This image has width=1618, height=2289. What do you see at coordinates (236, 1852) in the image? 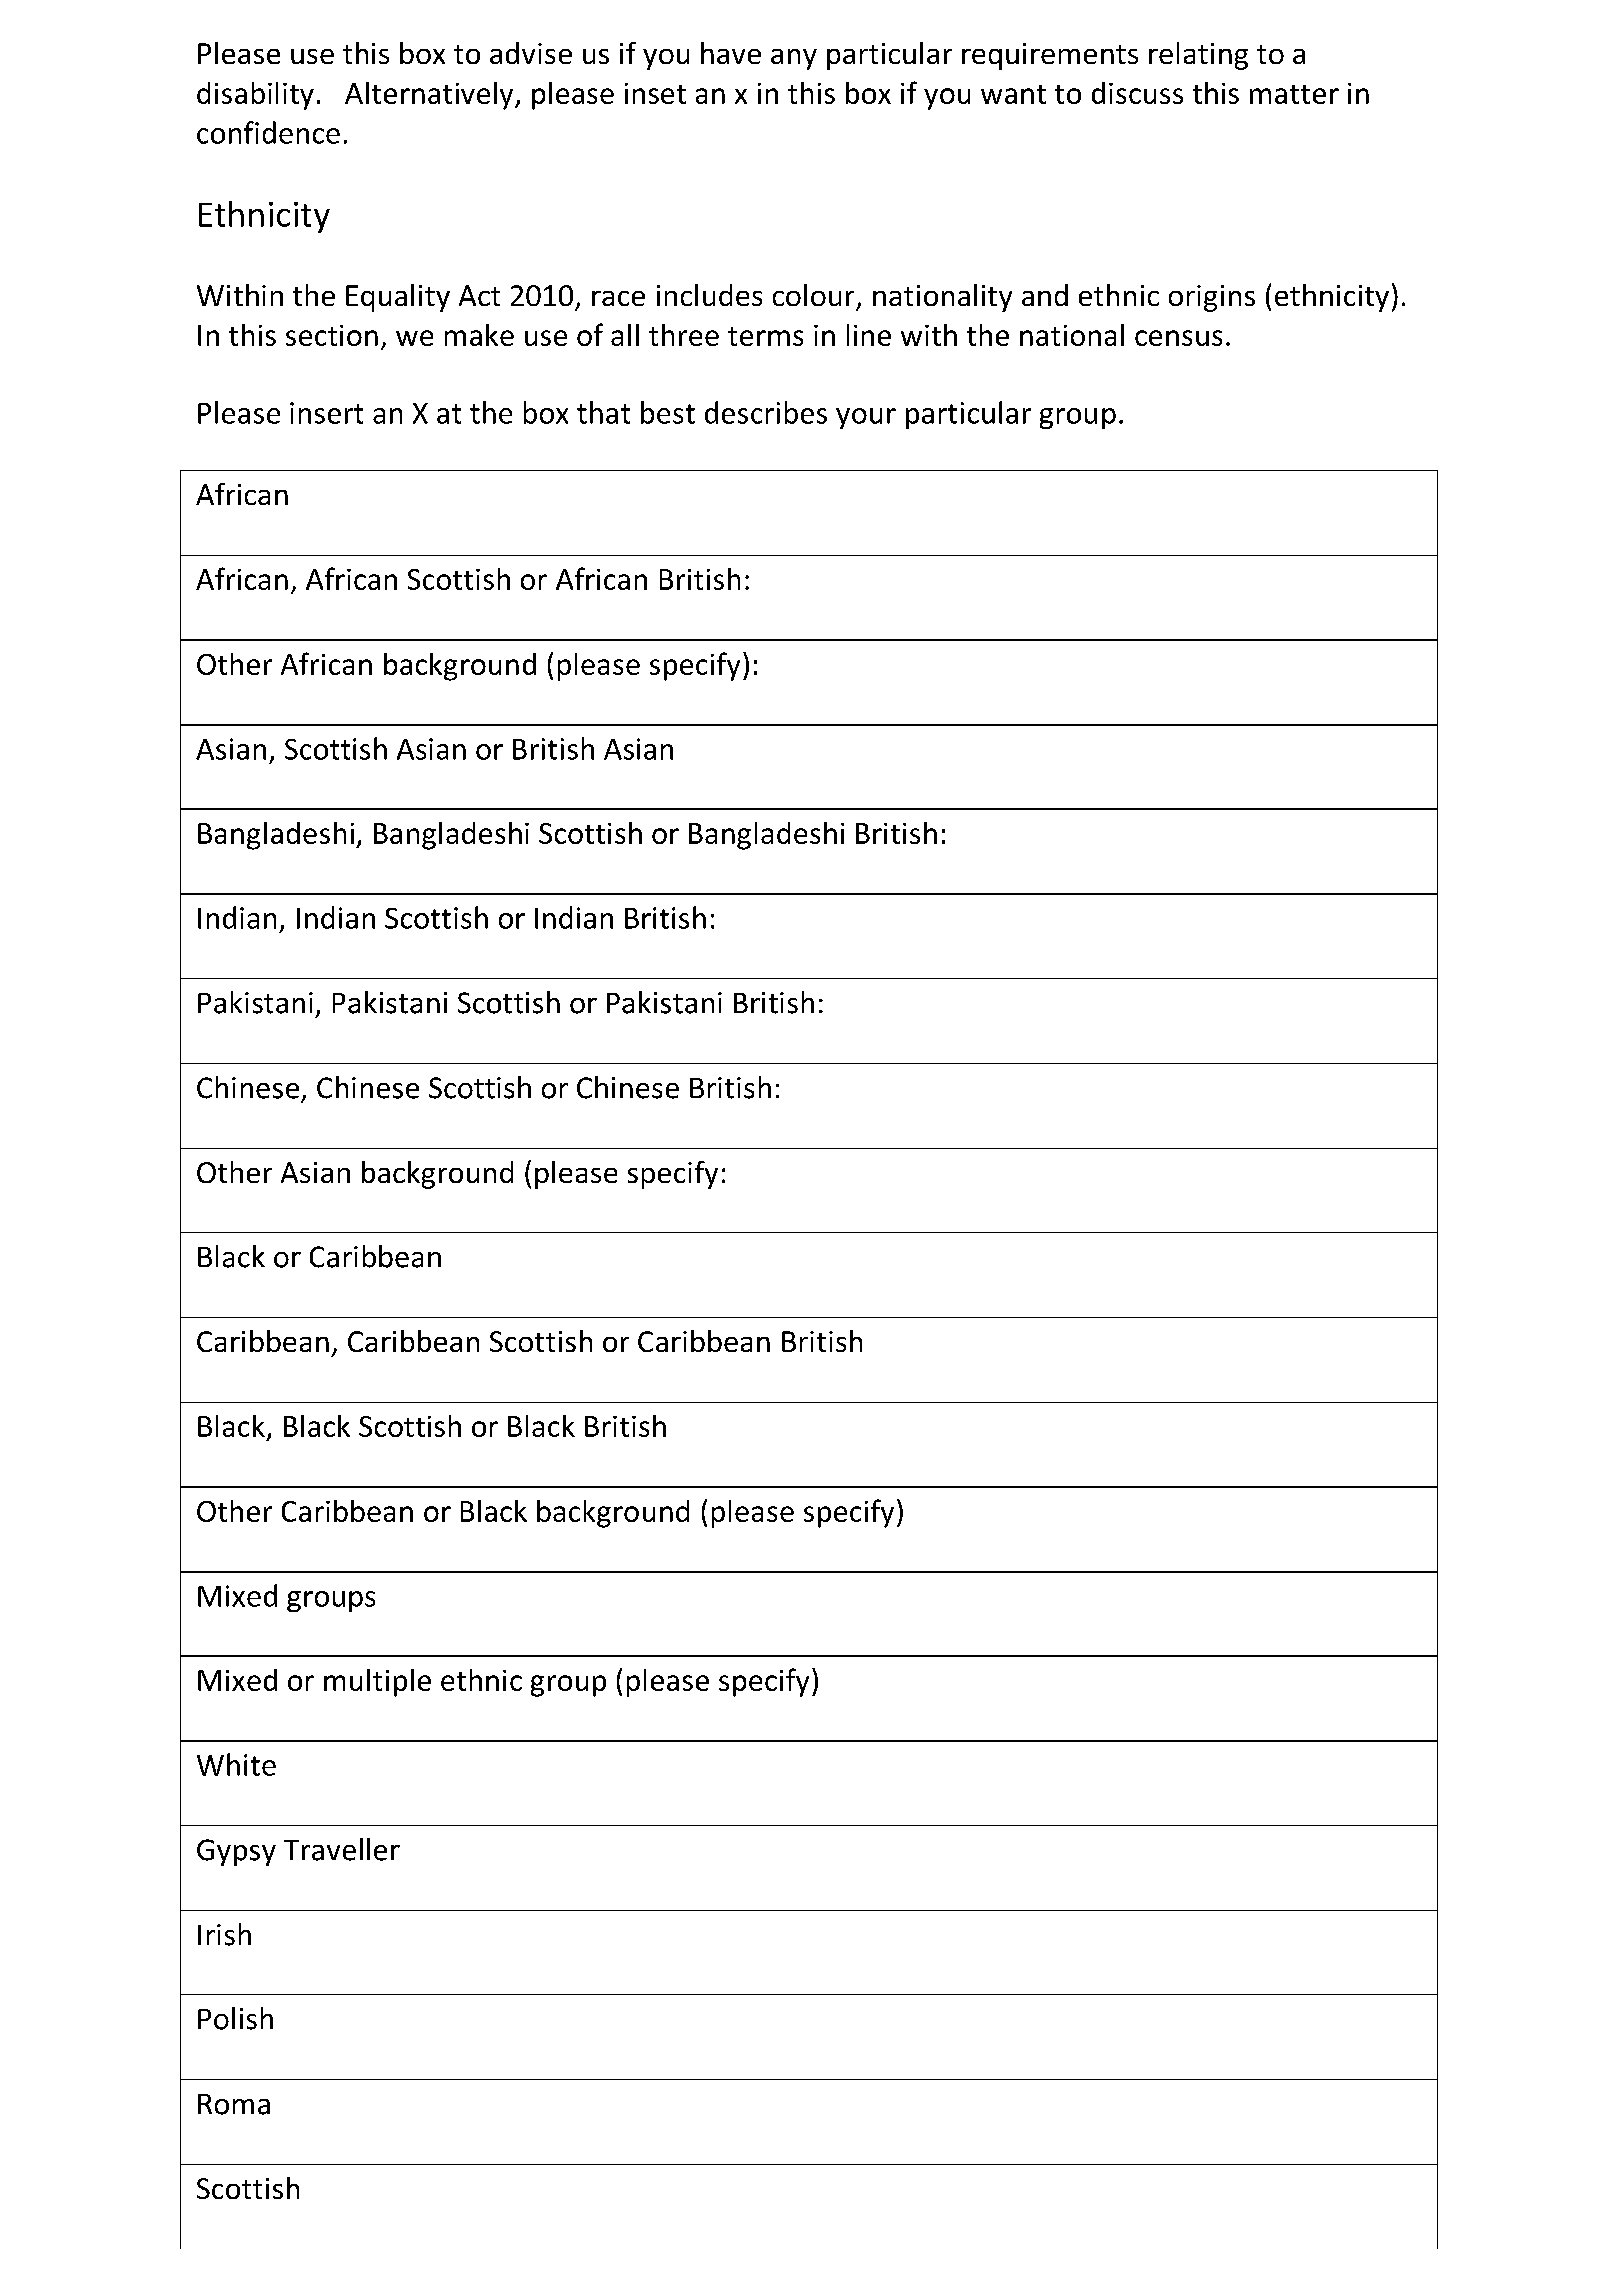
I see `Gypsy` at bounding box center [236, 1852].
